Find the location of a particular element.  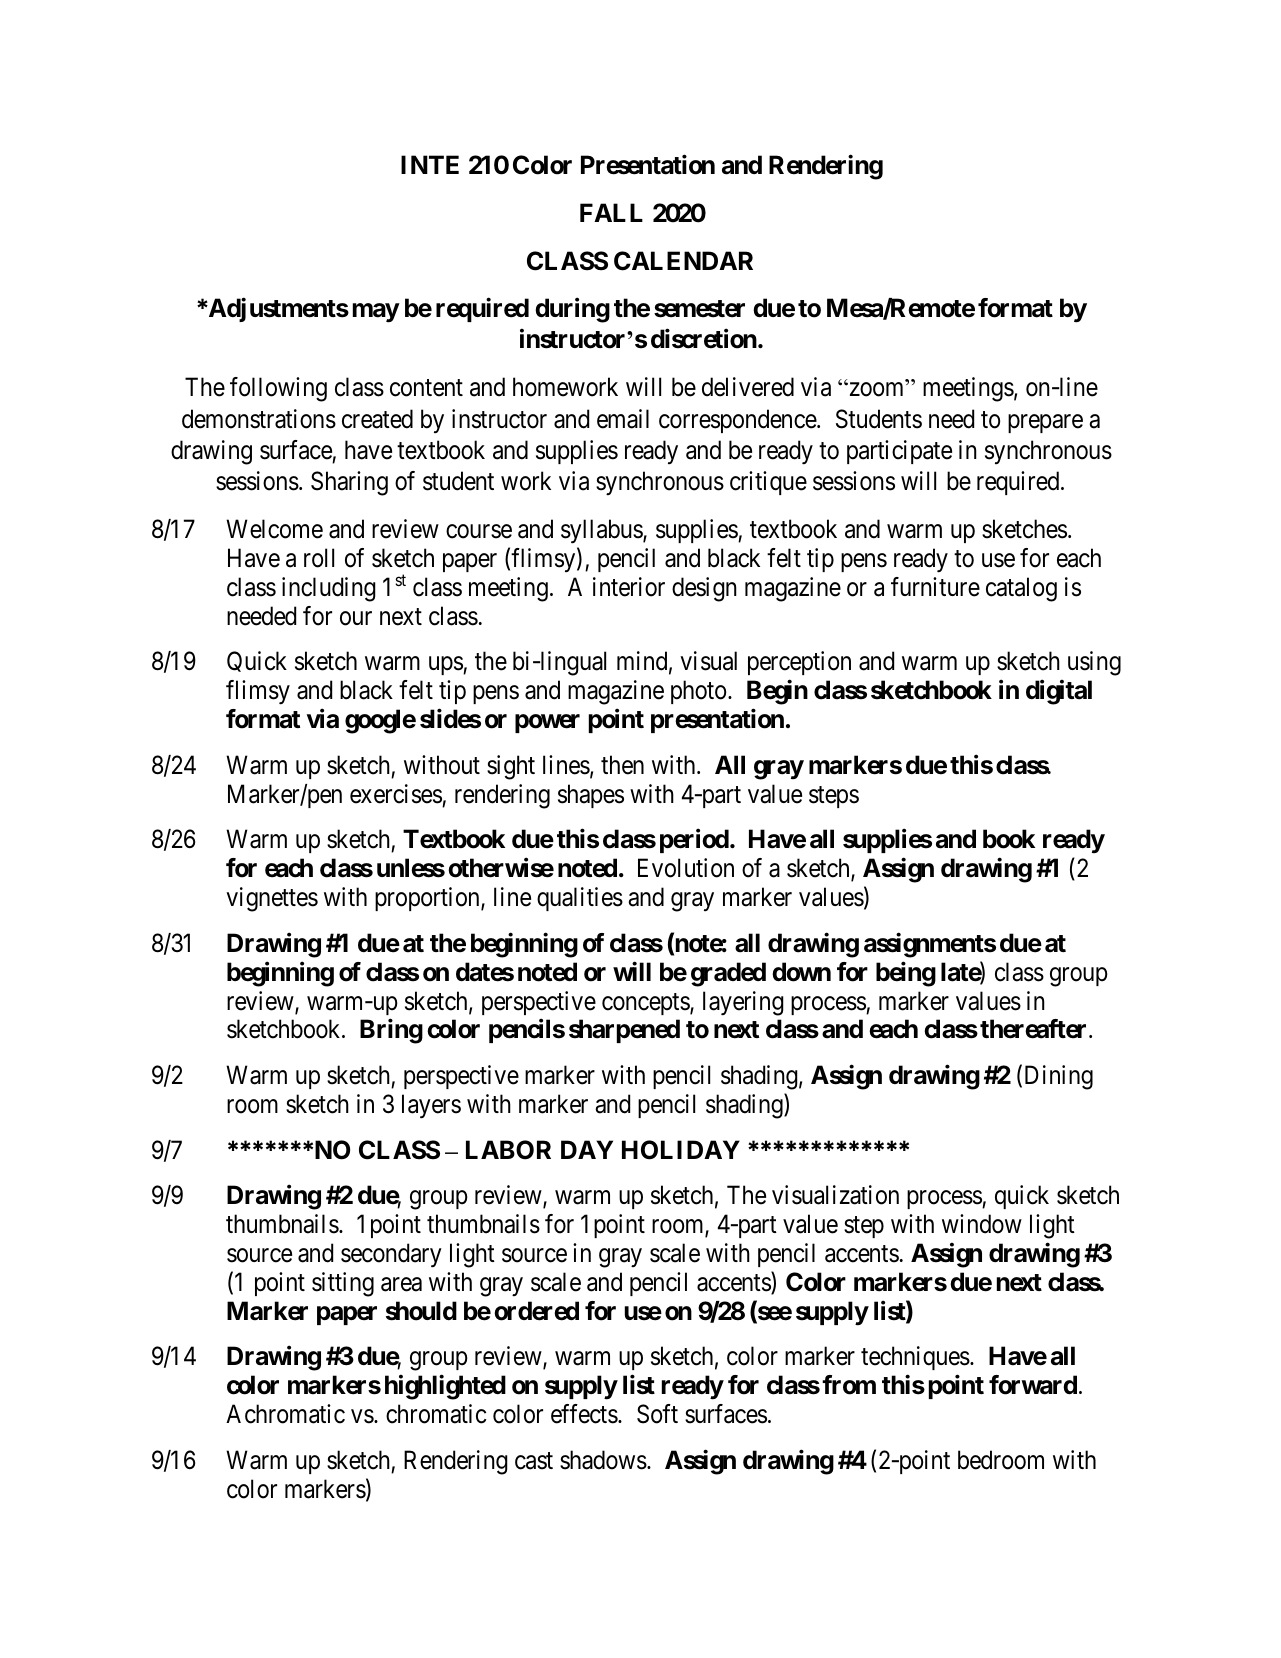

zoom is located at coordinates (877, 390).
